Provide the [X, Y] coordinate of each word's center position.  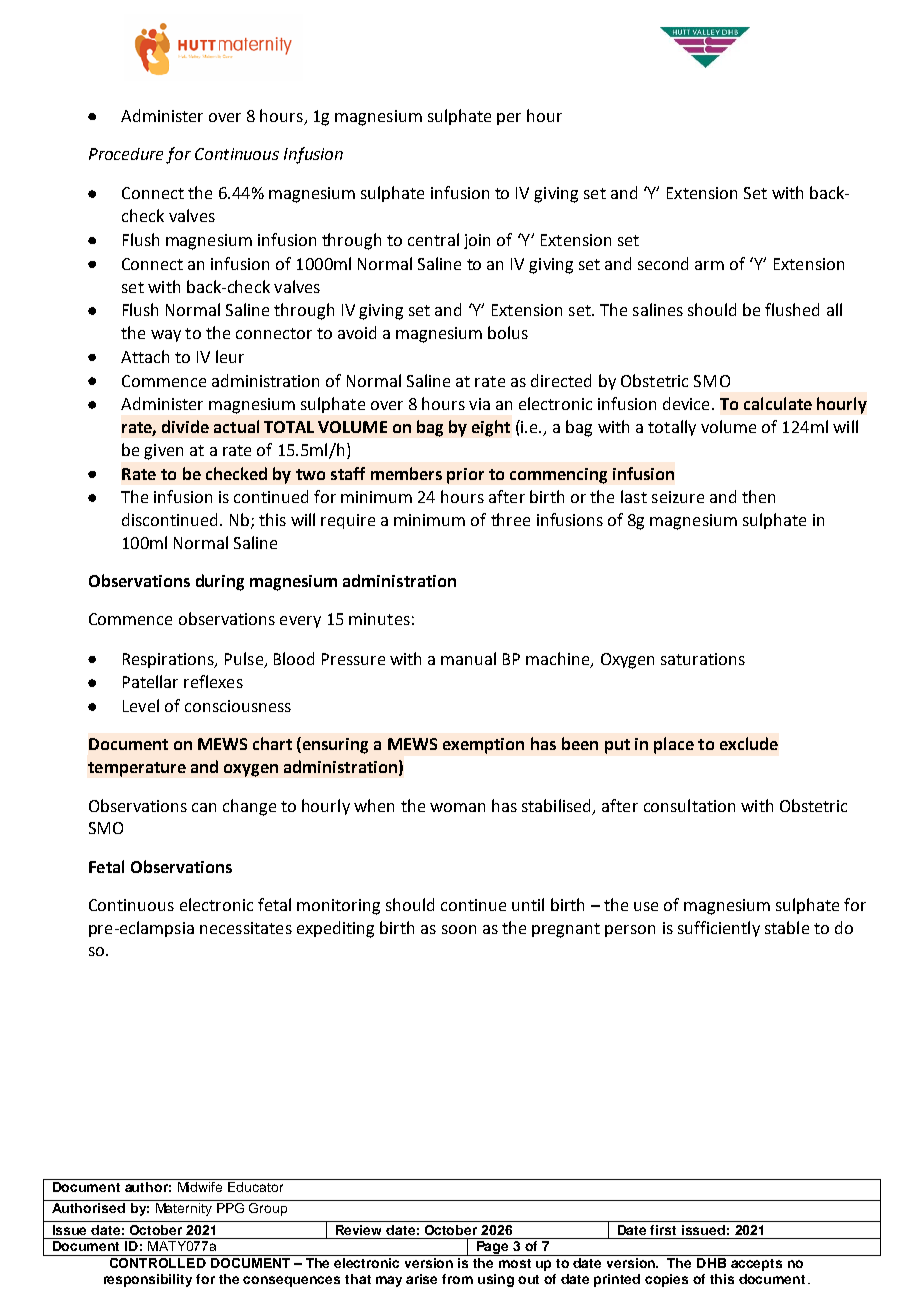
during [220, 582]
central [433, 239]
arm [709, 265]
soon [459, 929]
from [457, 1279]
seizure [678, 497]
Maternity [184, 1209]
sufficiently [719, 929]
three [510, 519]
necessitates [246, 928]
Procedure [126, 154]
